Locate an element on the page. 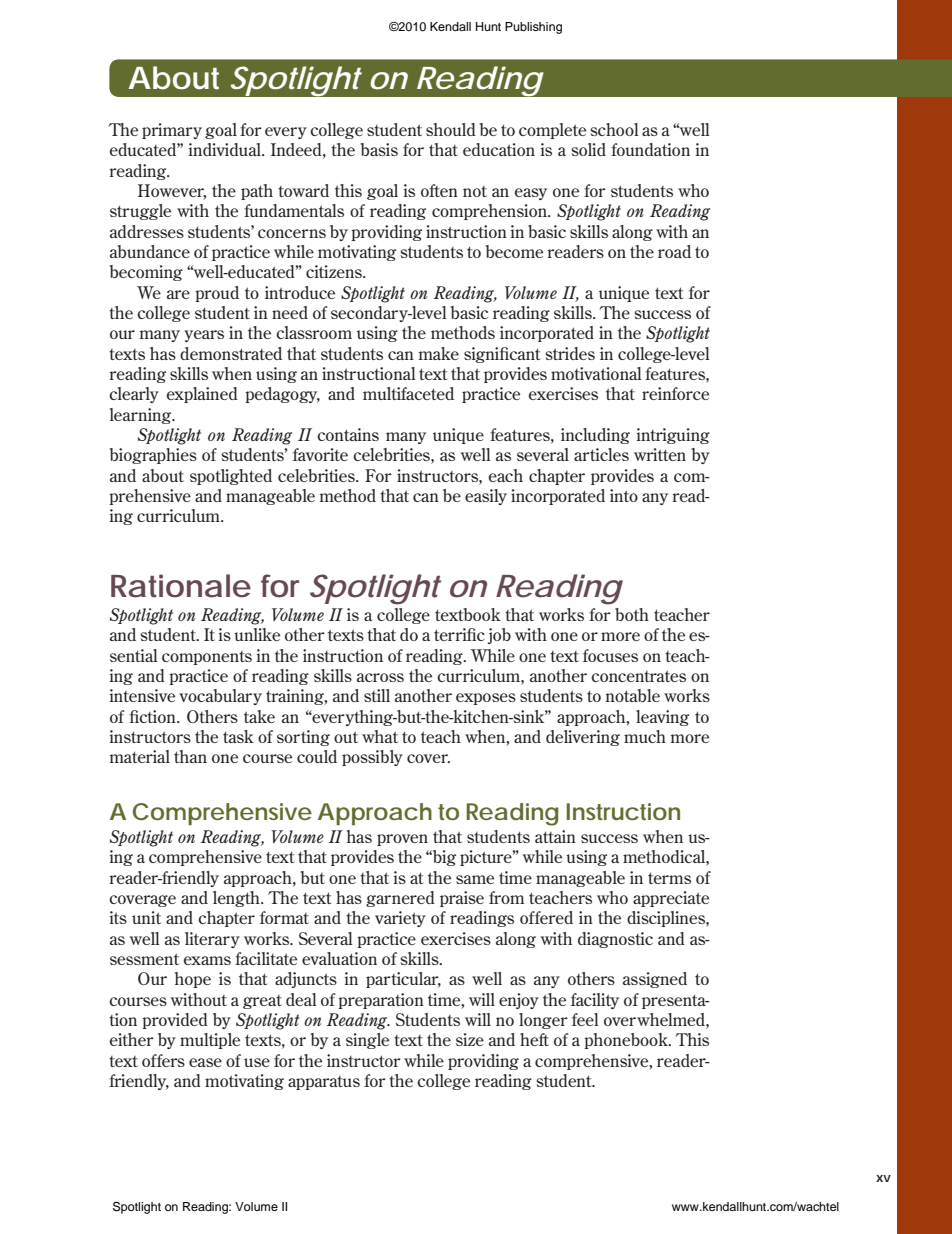 This image has height=1234, width=952. single is located at coordinates (367, 1041).
